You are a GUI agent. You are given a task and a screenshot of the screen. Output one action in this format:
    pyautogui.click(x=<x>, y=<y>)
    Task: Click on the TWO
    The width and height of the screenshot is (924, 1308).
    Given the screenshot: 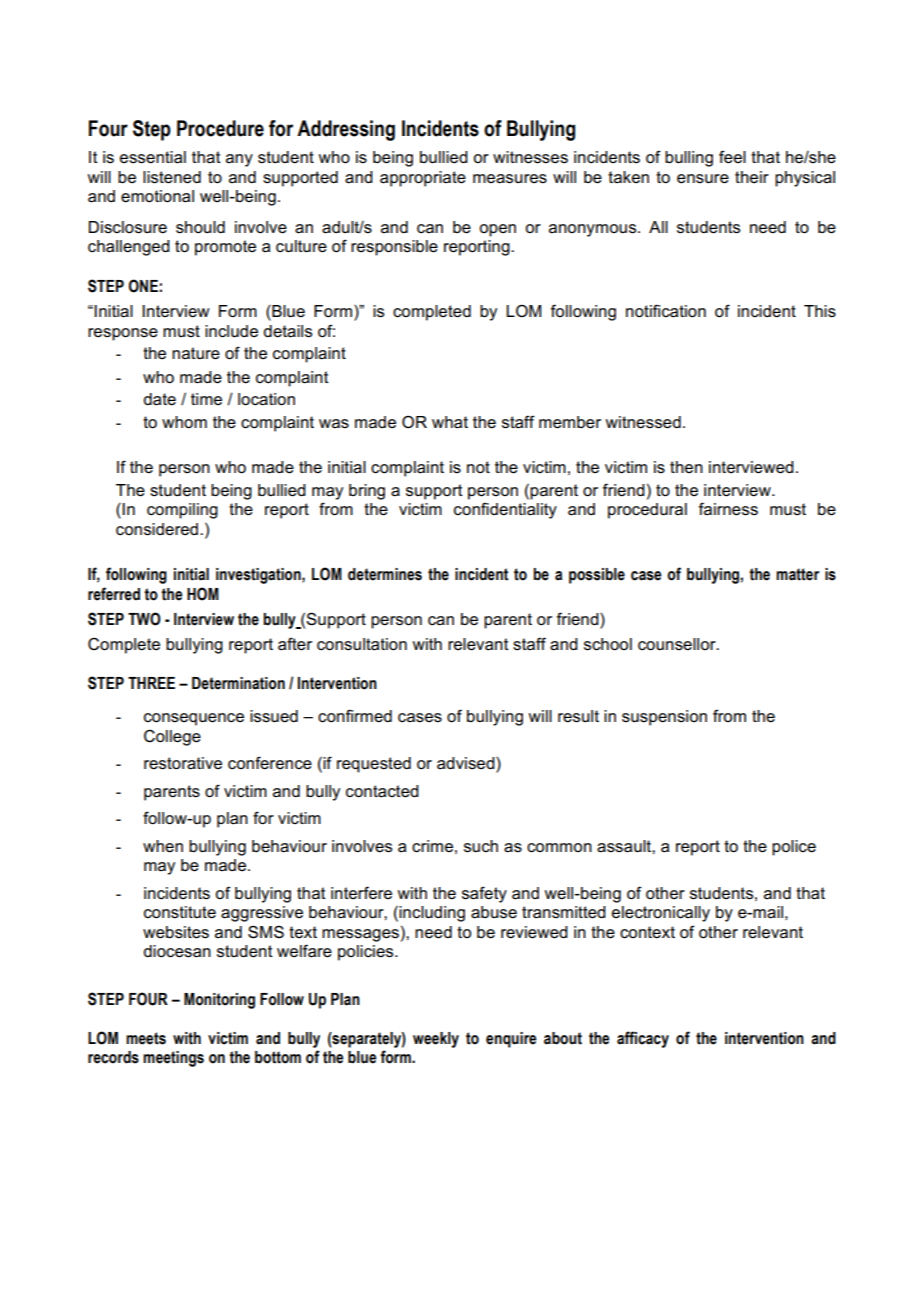 What is the action you would take?
    pyautogui.click(x=144, y=619)
